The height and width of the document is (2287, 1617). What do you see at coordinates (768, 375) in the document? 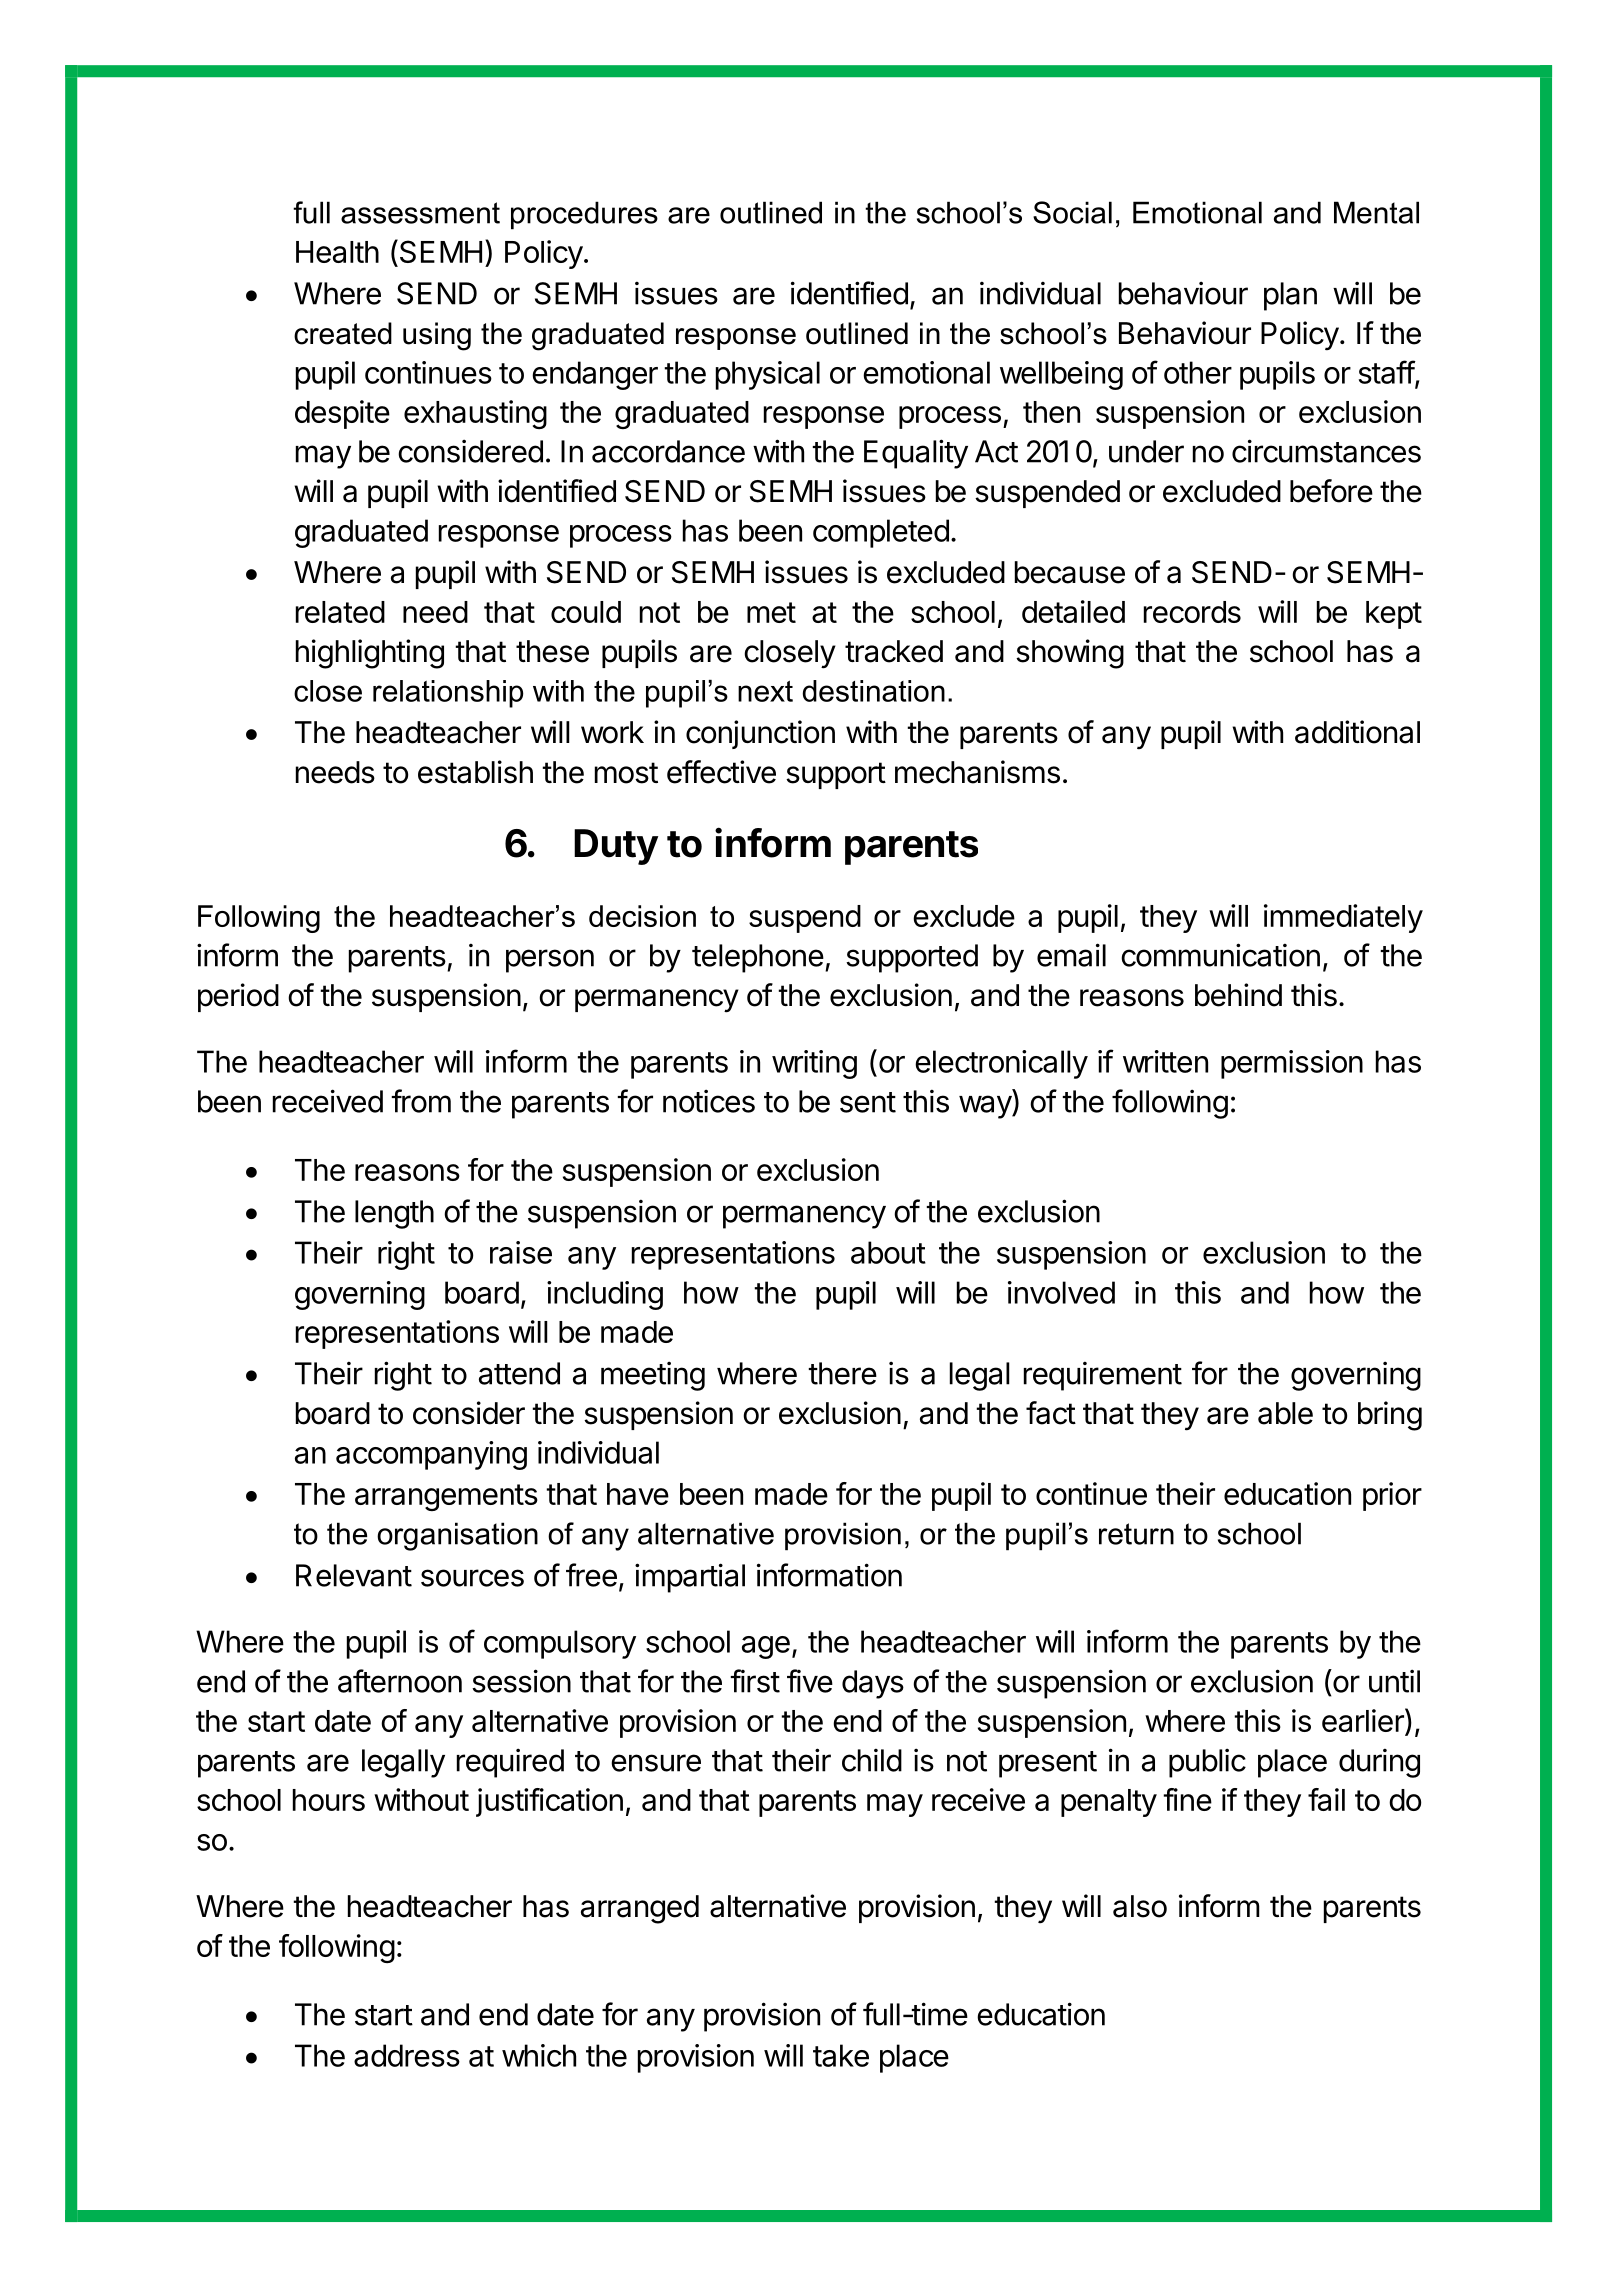
I see `physical` at bounding box center [768, 375].
